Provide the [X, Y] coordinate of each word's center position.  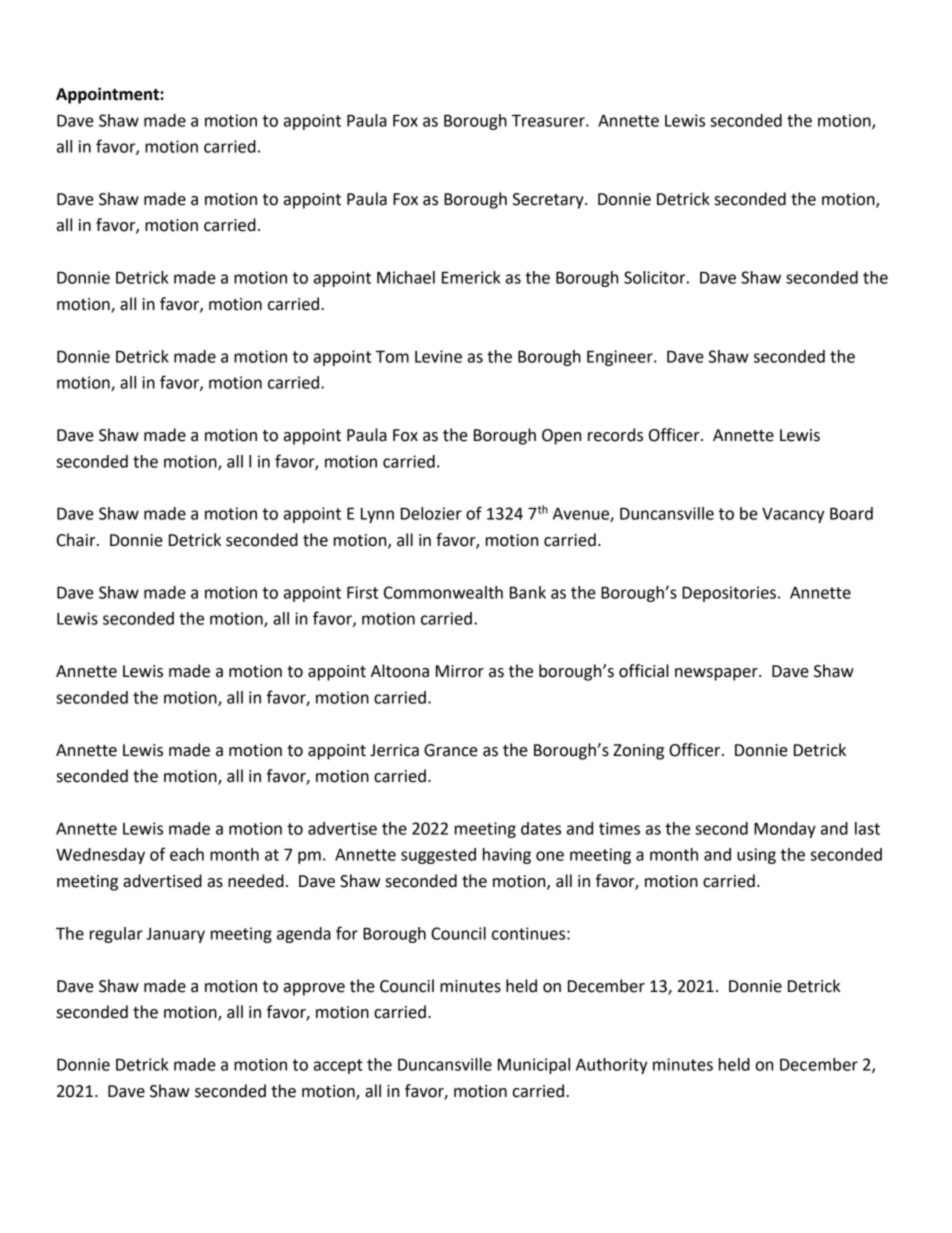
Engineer [621, 358]
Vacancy [793, 515]
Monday [785, 830]
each [187, 854]
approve [314, 989]
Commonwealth [443, 592]
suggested [438, 856]
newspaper [717, 674]
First [362, 592]
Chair [77, 540]
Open [561, 437]
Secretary [549, 201]
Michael [406, 277]
